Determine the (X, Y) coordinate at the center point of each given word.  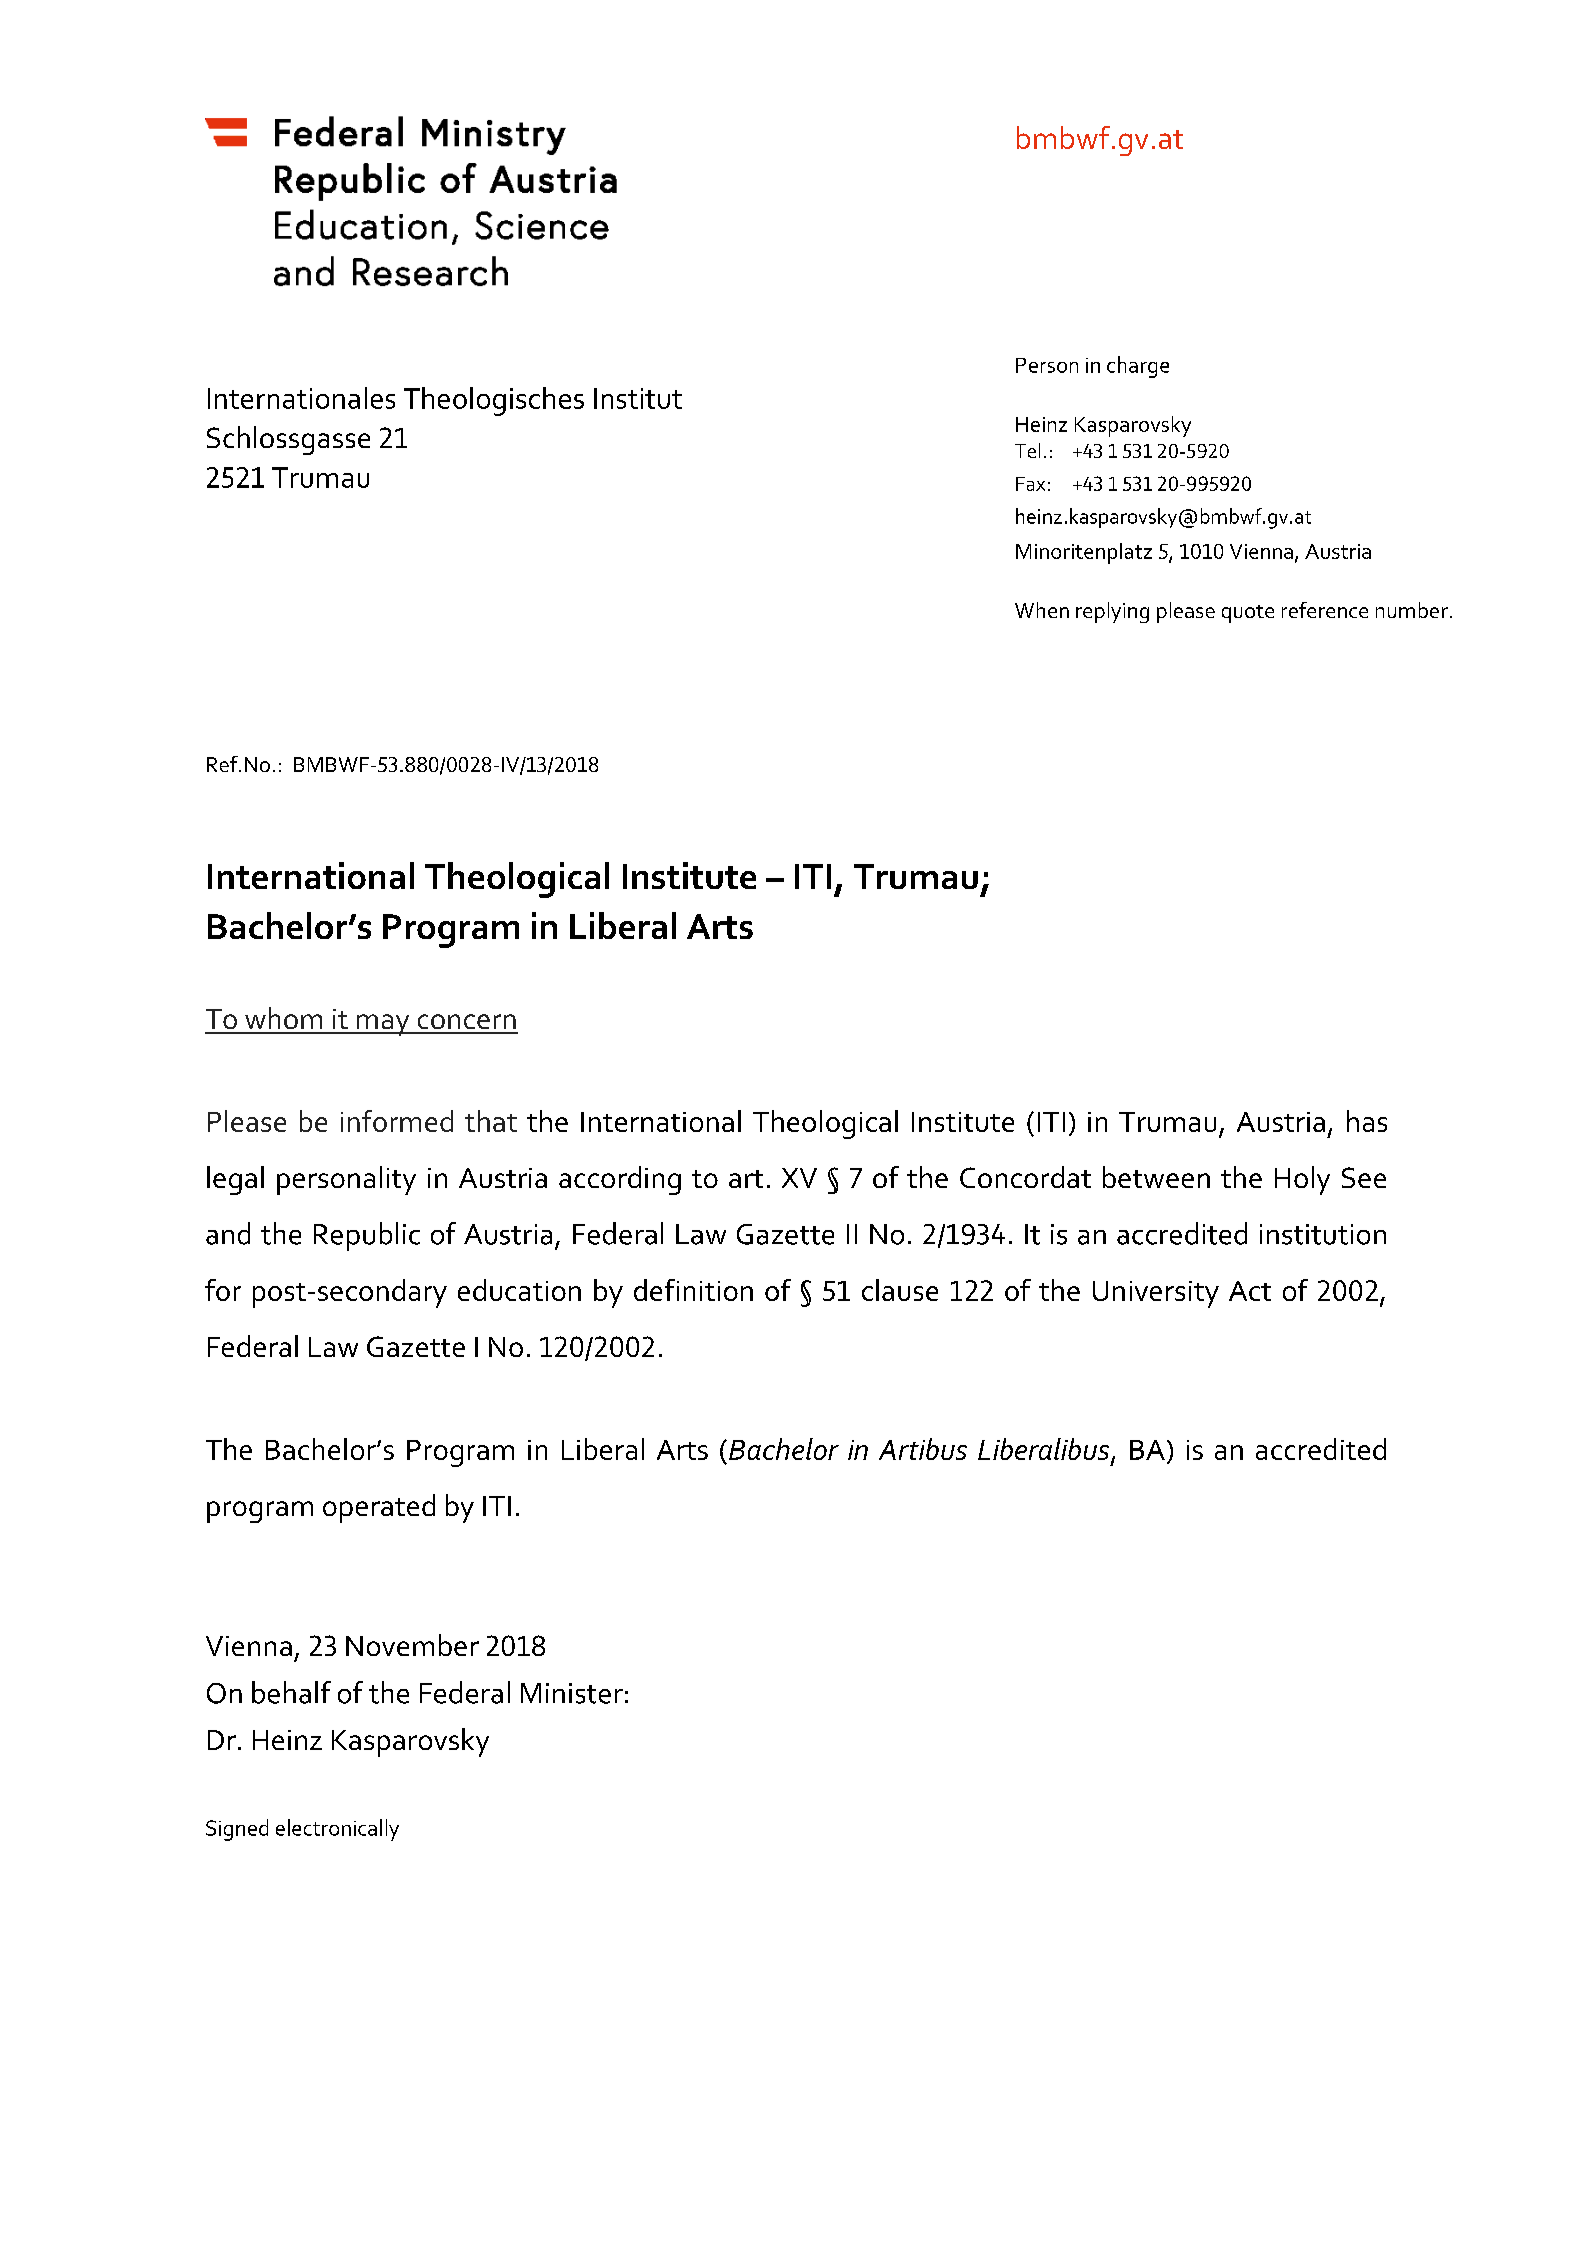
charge (1138, 367)
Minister (572, 1693)
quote (1248, 614)
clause (900, 1290)
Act (1250, 1291)
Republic (367, 1236)
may (383, 1025)
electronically (337, 1830)
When (1042, 610)
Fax (1030, 484)
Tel (1027, 450)
